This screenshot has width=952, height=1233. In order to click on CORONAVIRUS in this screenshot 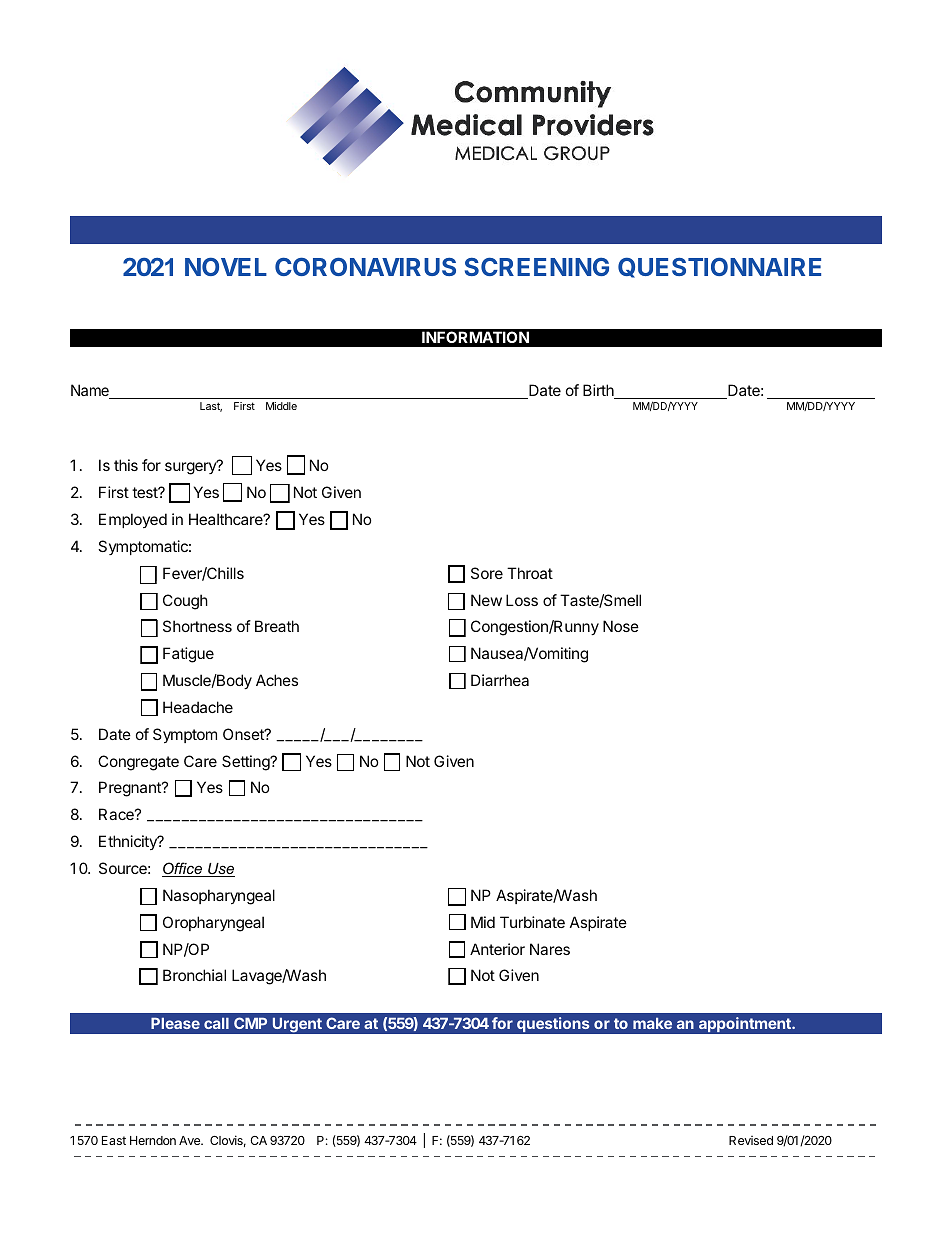, I will do `click(365, 266)`.
